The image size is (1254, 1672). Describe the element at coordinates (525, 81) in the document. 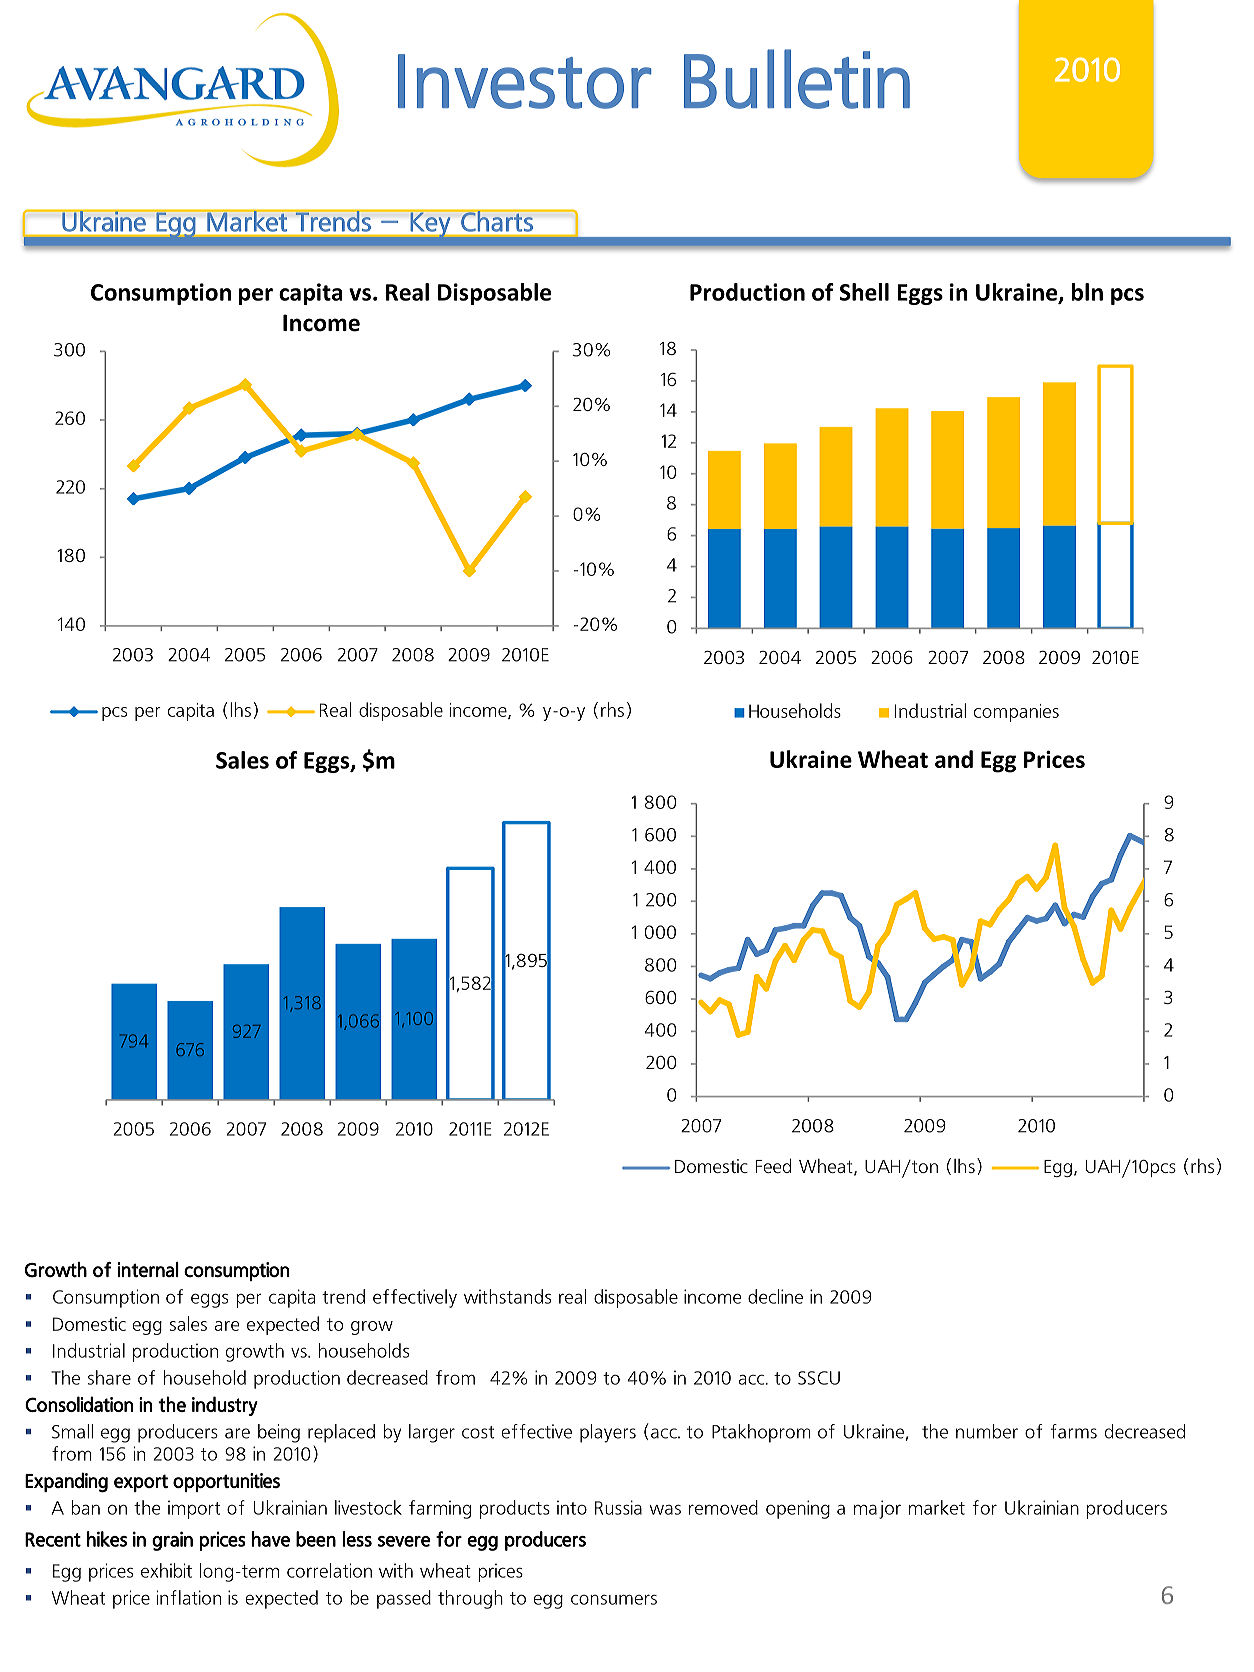

I see `Investor` at that location.
